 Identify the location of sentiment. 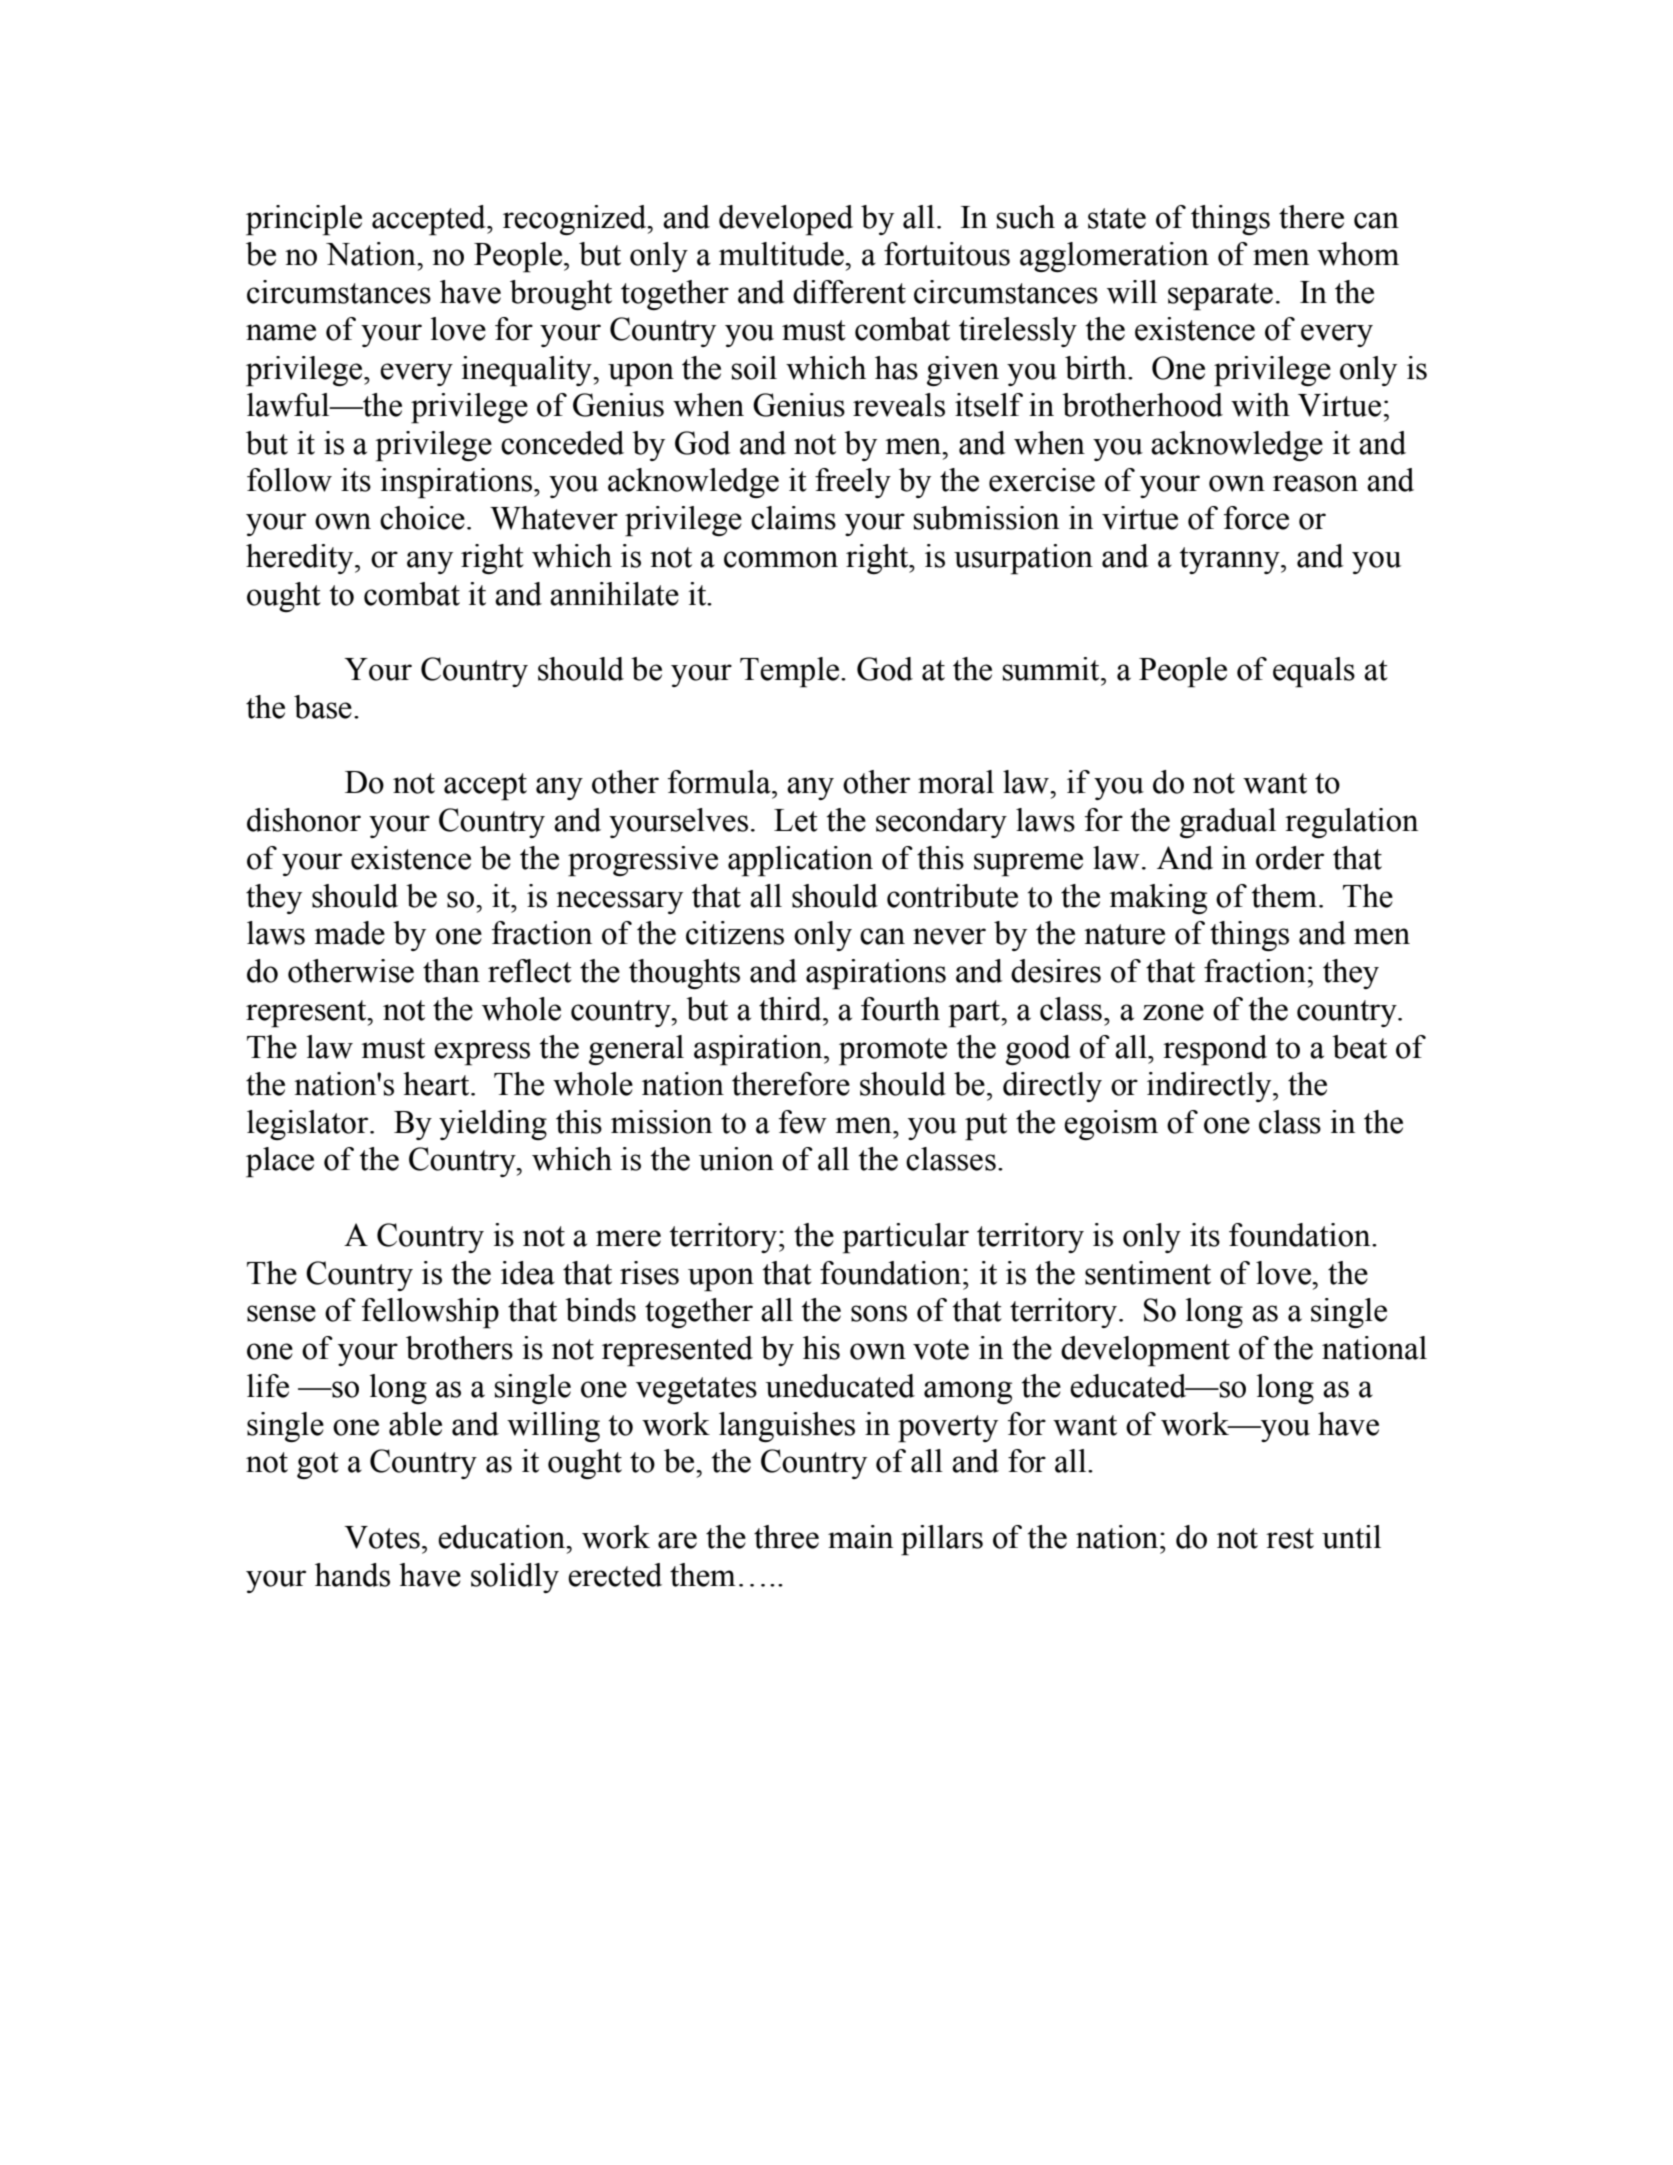
(1148, 1273).
